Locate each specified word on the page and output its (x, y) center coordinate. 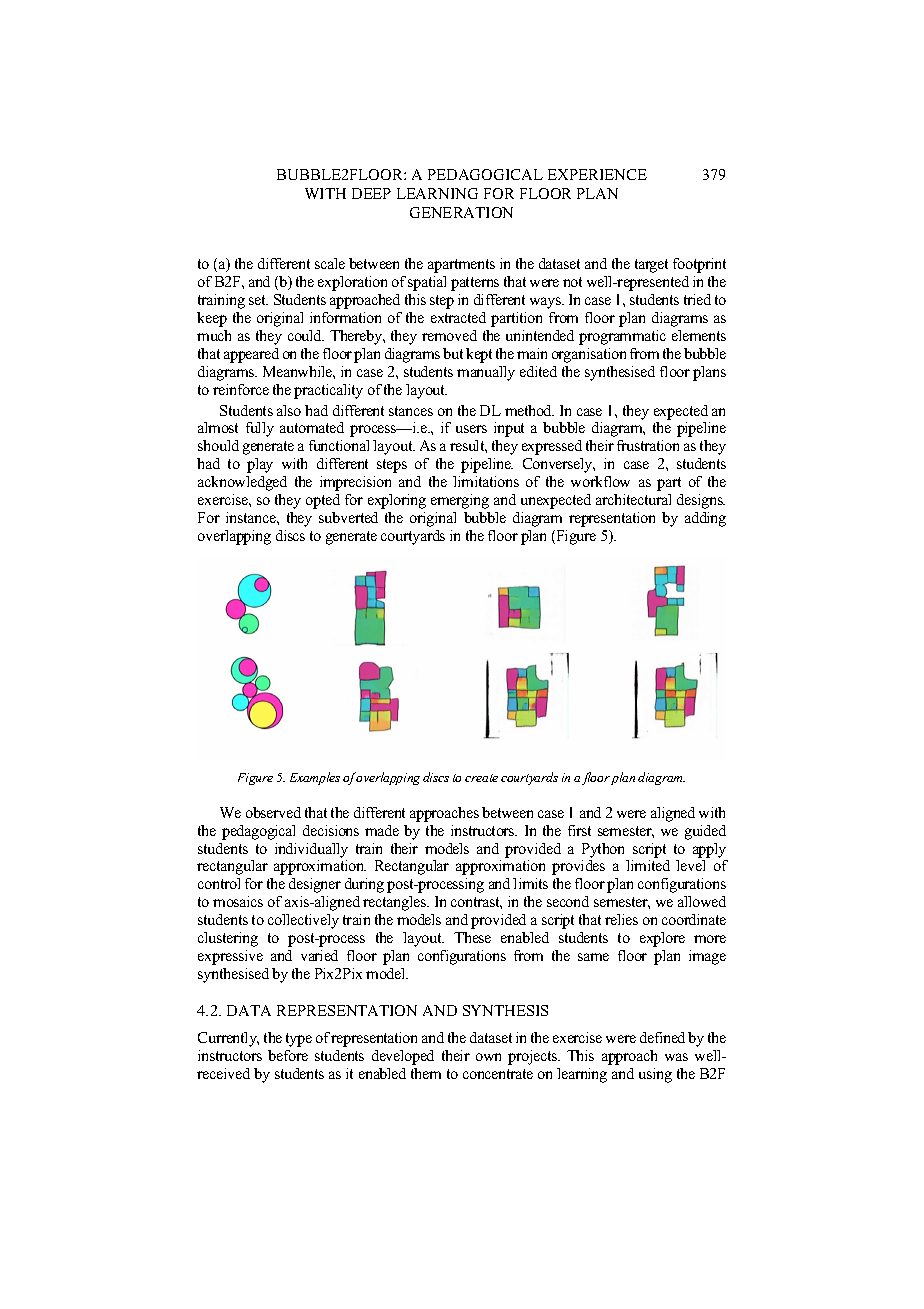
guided (705, 832)
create (481, 778)
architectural (633, 499)
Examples (315, 778)
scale (330, 263)
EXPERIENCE (597, 174)
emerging (460, 501)
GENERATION (461, 212)
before (288, 1055)
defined (662, 1037)
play (260, 465)
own (488, 1057)
